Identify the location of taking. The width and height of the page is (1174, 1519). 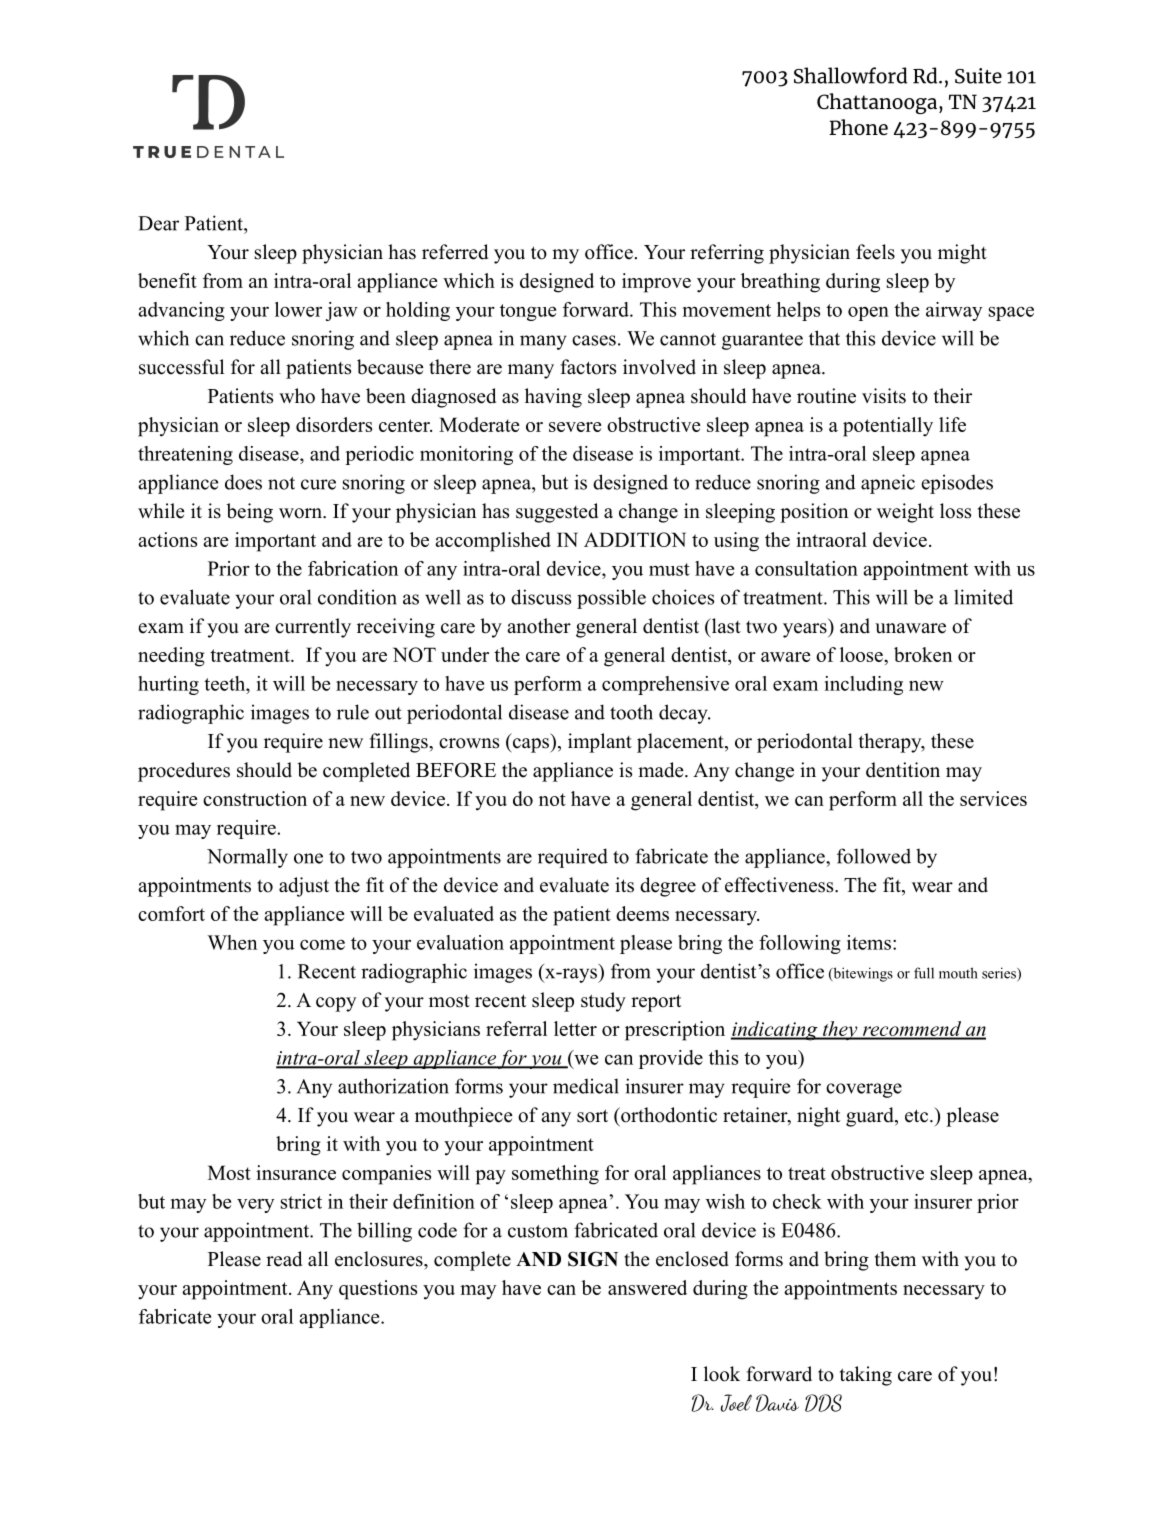
(866, 1376).
